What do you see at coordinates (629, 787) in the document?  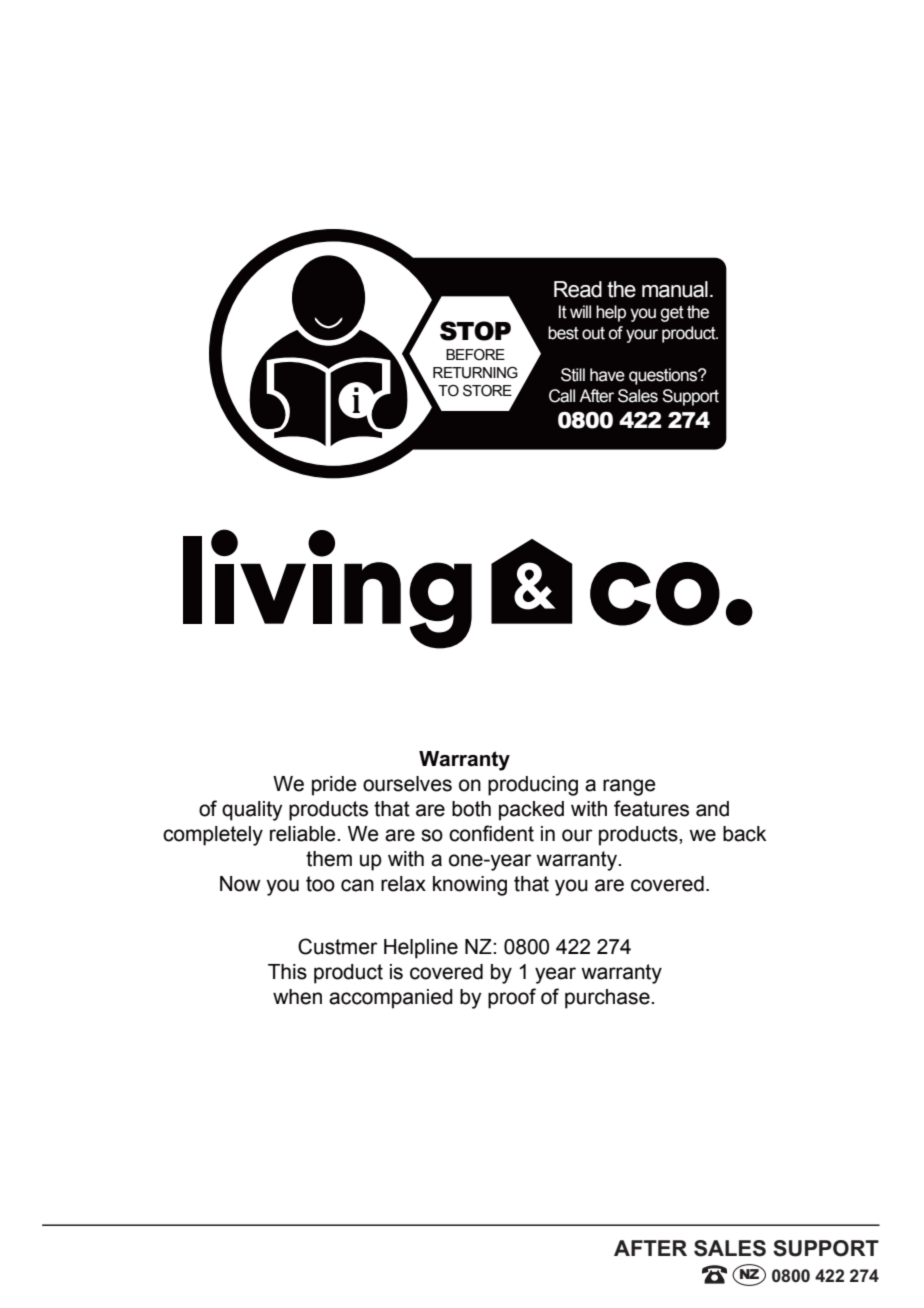 I see `range` at bounding box center [629, 787].
